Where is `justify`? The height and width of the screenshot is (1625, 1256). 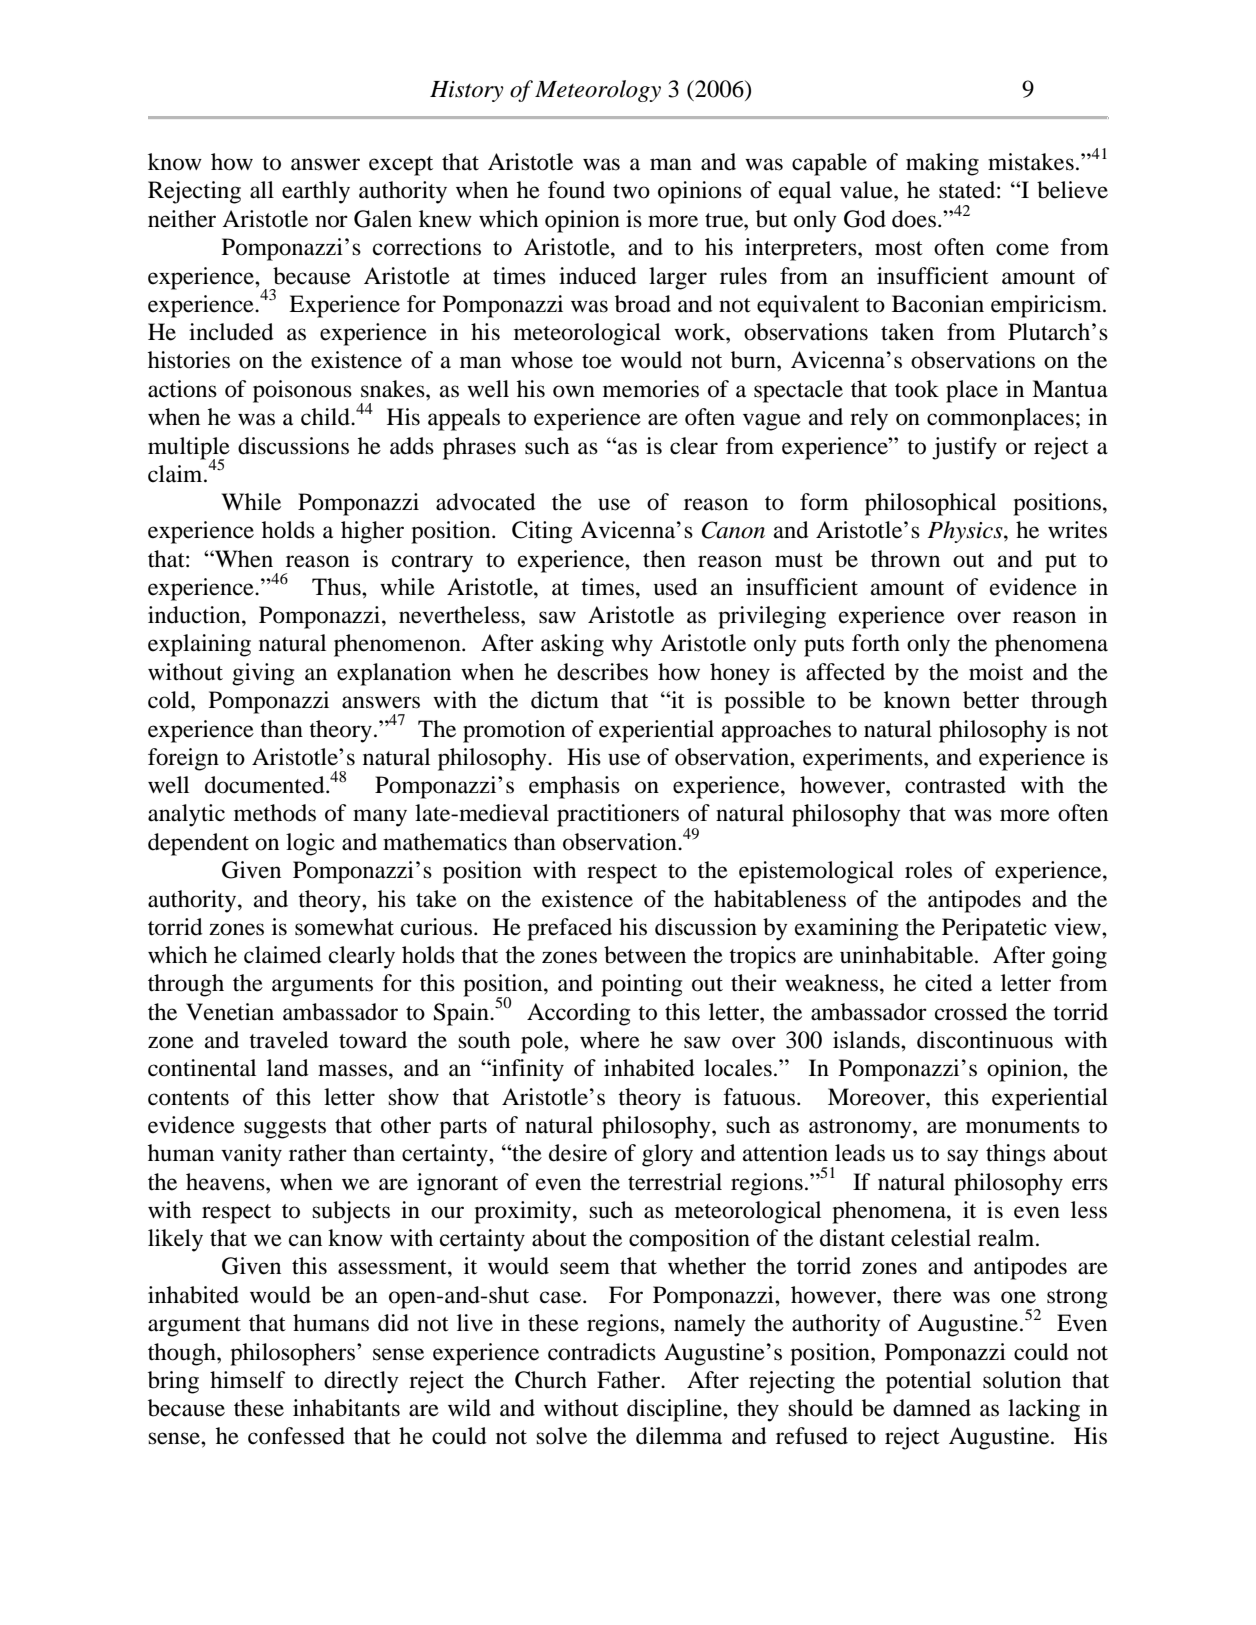
justify is located at coordinates (964, 448).
